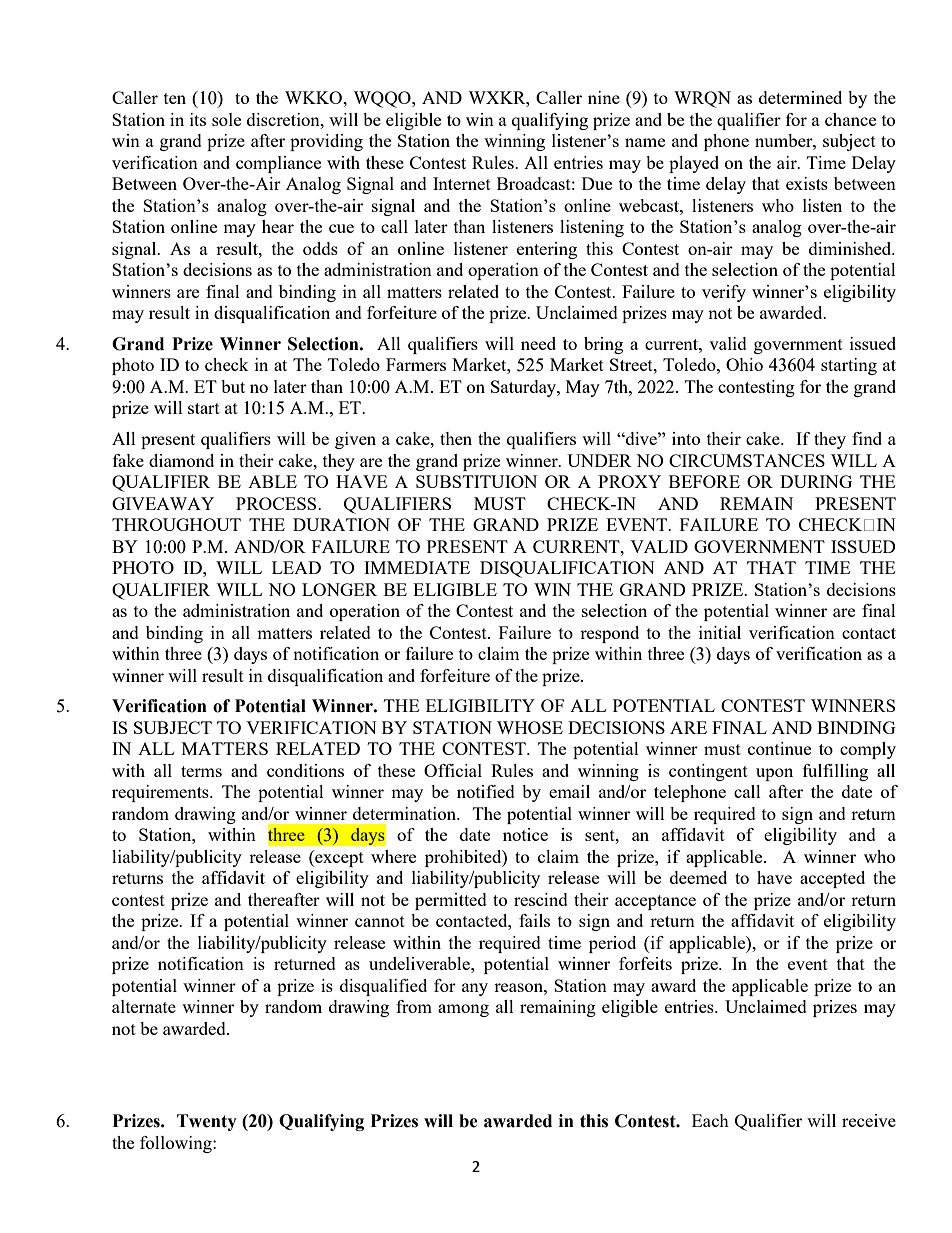 This document has height=1233, width=952. What do you see at coordinates (161, 793) in the document?
I see `requirements` at bounding box center [161, 793].
